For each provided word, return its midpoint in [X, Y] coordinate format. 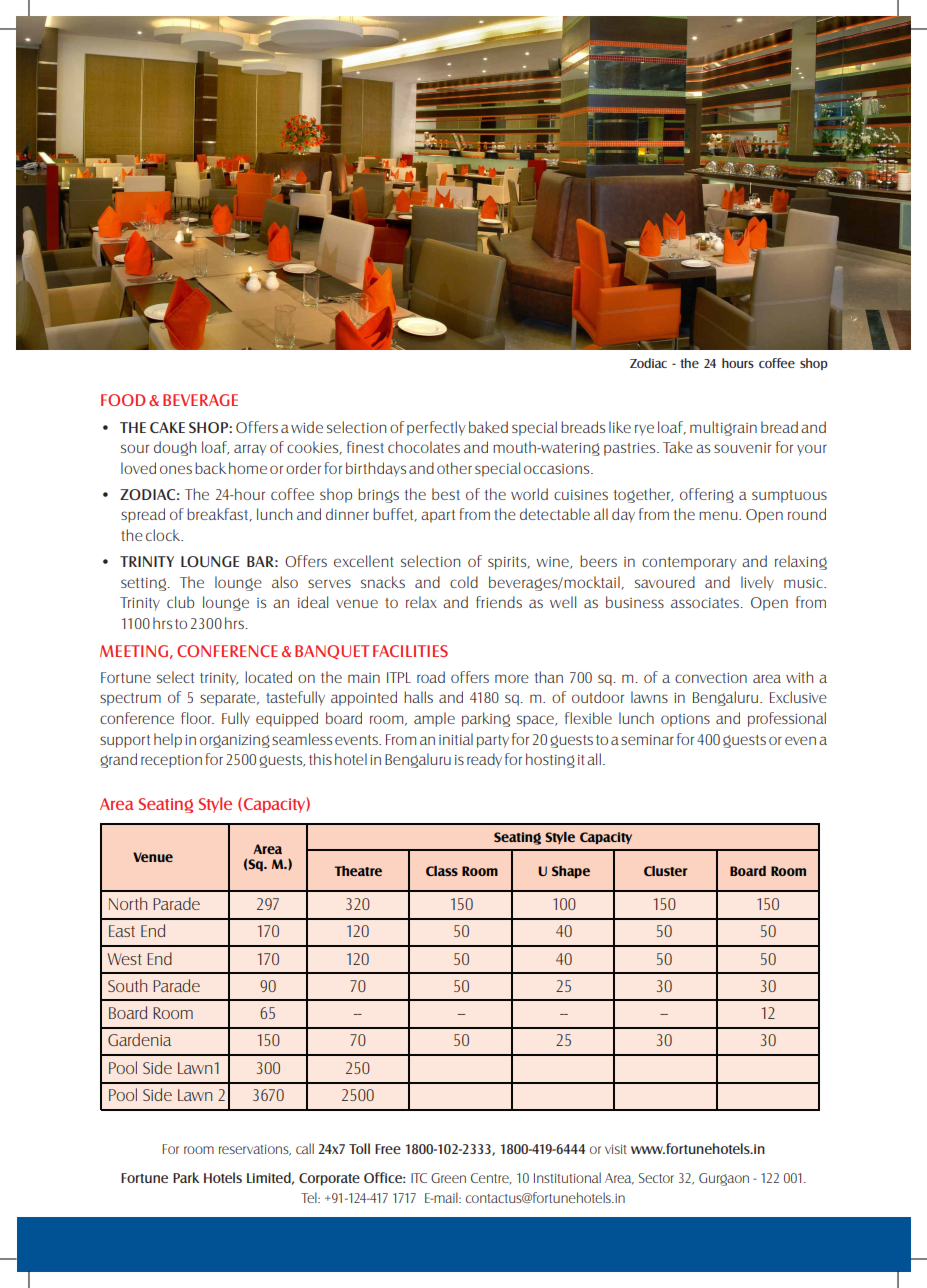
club [180, 602]
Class [442, 871]
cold [464, 582]
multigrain [723, 428]
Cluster [665, 871]
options [685, 720]
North [128, 903]
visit [616, 1149]
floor [197, 718]
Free [388, 1149]
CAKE [167, 427]
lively [757, 583]
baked [488, 427]
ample [434, 719]
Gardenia [139, 1039]
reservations [255, 1150]
